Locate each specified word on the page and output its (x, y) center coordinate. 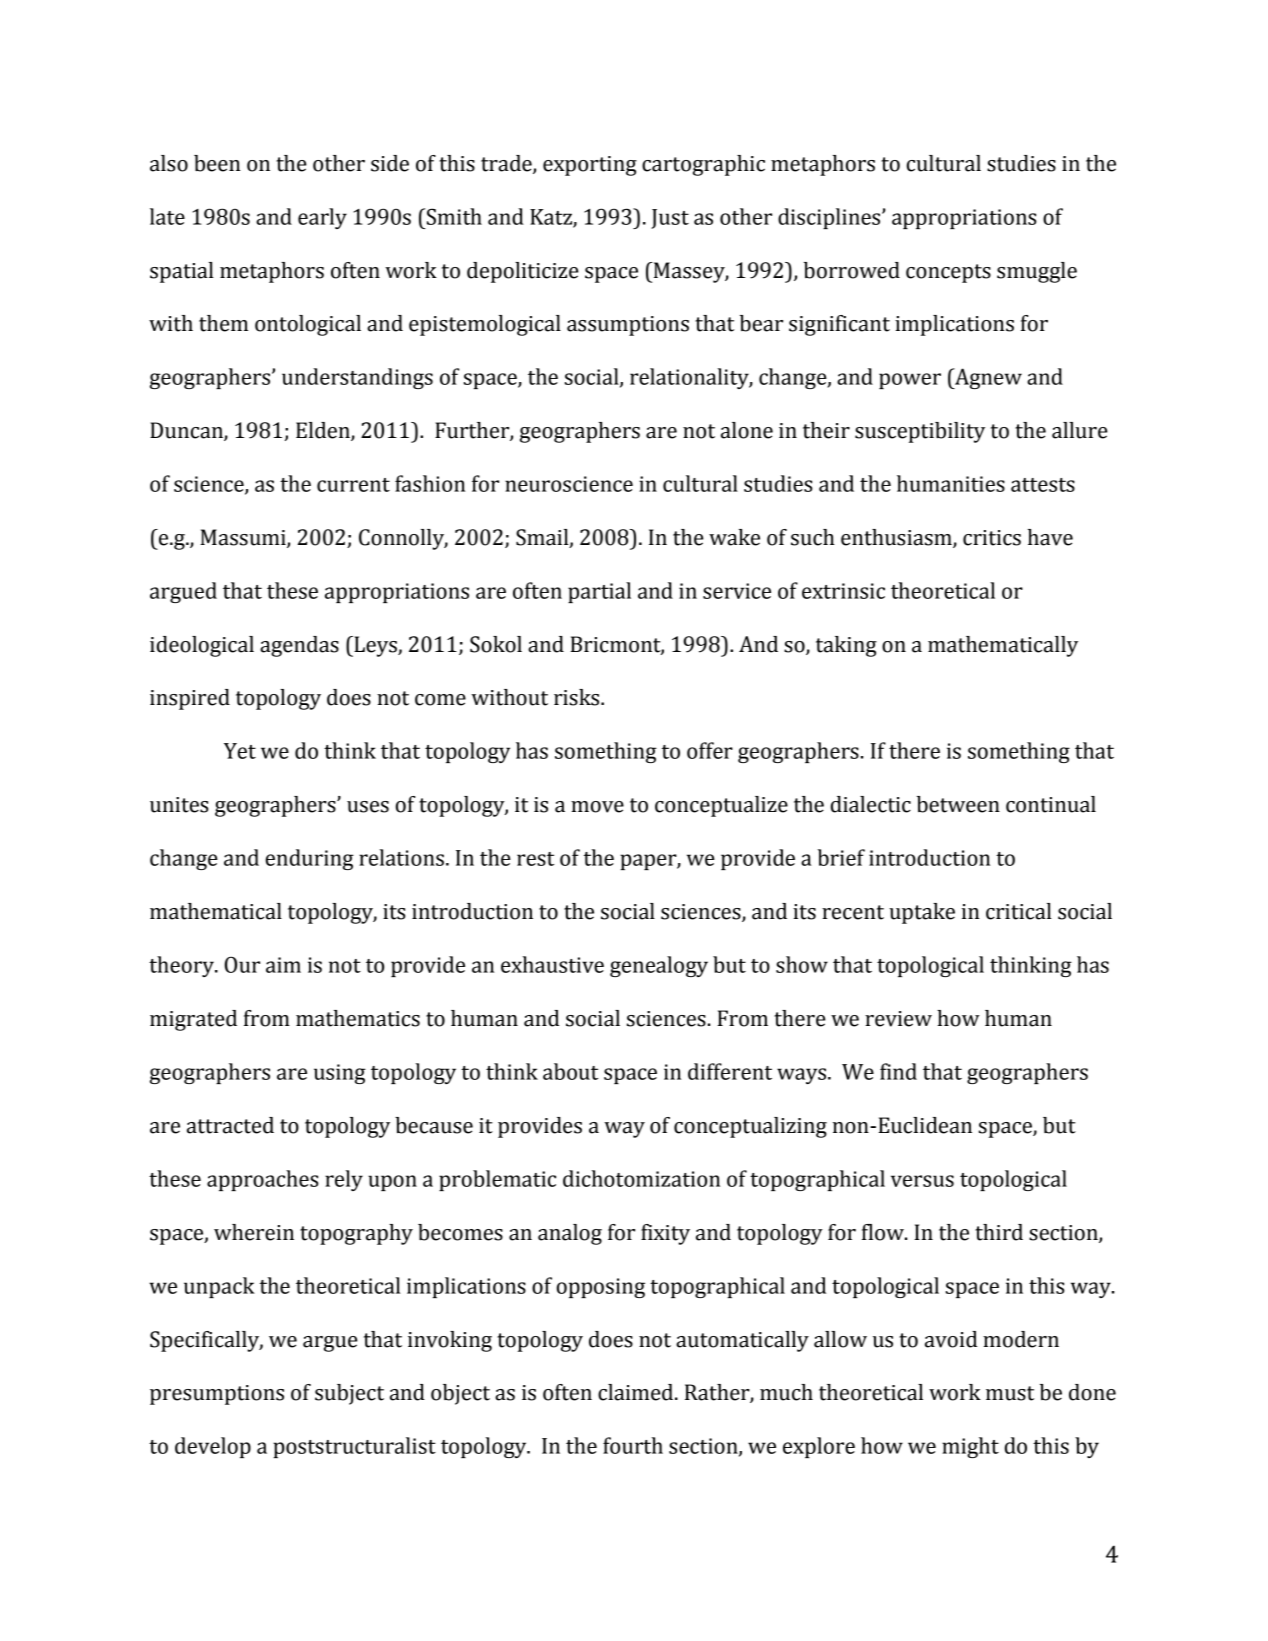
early (322, 218)
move (597, 807)
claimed (637, 1392)
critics (992, 538)
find (898, 1071)
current (353, 485)
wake (734, 537)
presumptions (217, 1395)
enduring (310, 859)
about (570, 1071)
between (958, 804)
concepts (948, 273)
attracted (230, 1125)
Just (670, 219)
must (1010, 1393)
